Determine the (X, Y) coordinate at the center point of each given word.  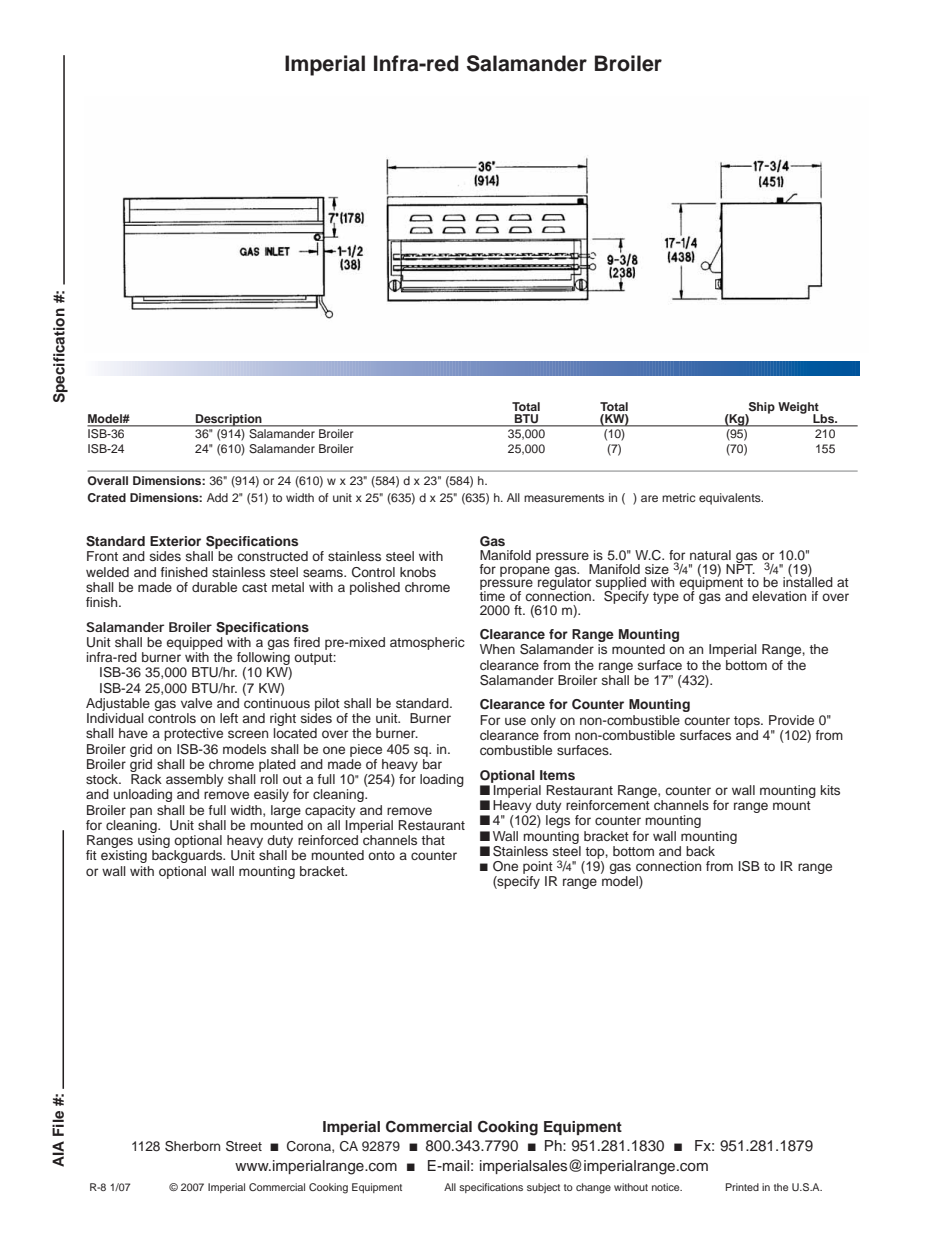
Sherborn (192, 1146)
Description (229, 420)
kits (830, 790)
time (492, 595)
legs (558, 821)
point (538, 867)
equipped (194, 643)
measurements (564, 498)
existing (124, 856)
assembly (195, 780)
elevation (779, 596)
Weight (799, 409)
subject (543, 1188)
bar (432, 764)
